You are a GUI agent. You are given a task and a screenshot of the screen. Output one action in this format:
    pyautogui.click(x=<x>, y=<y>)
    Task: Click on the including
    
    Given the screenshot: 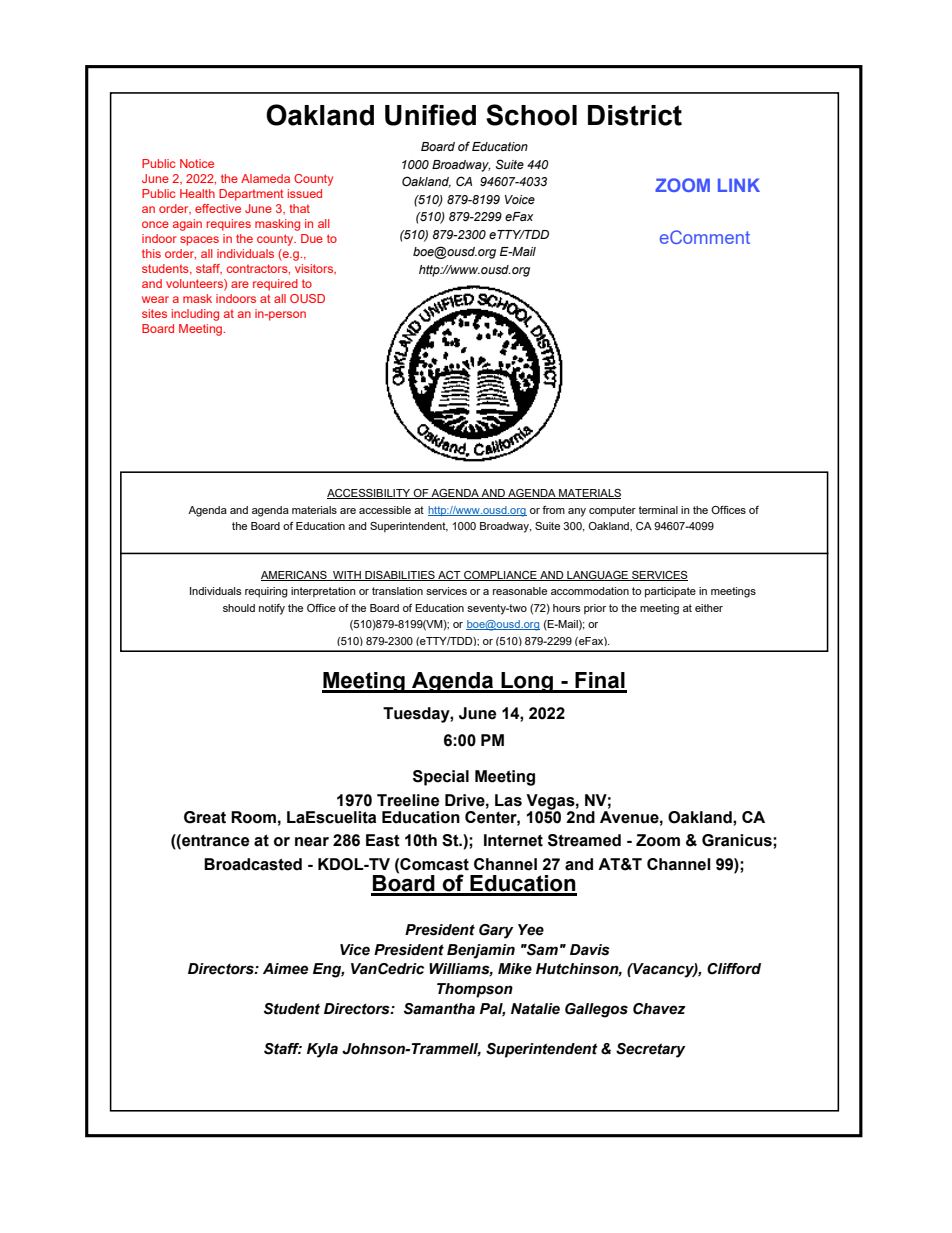 What is the action you would take?
    pyautogui.click(x=195, y=315)
